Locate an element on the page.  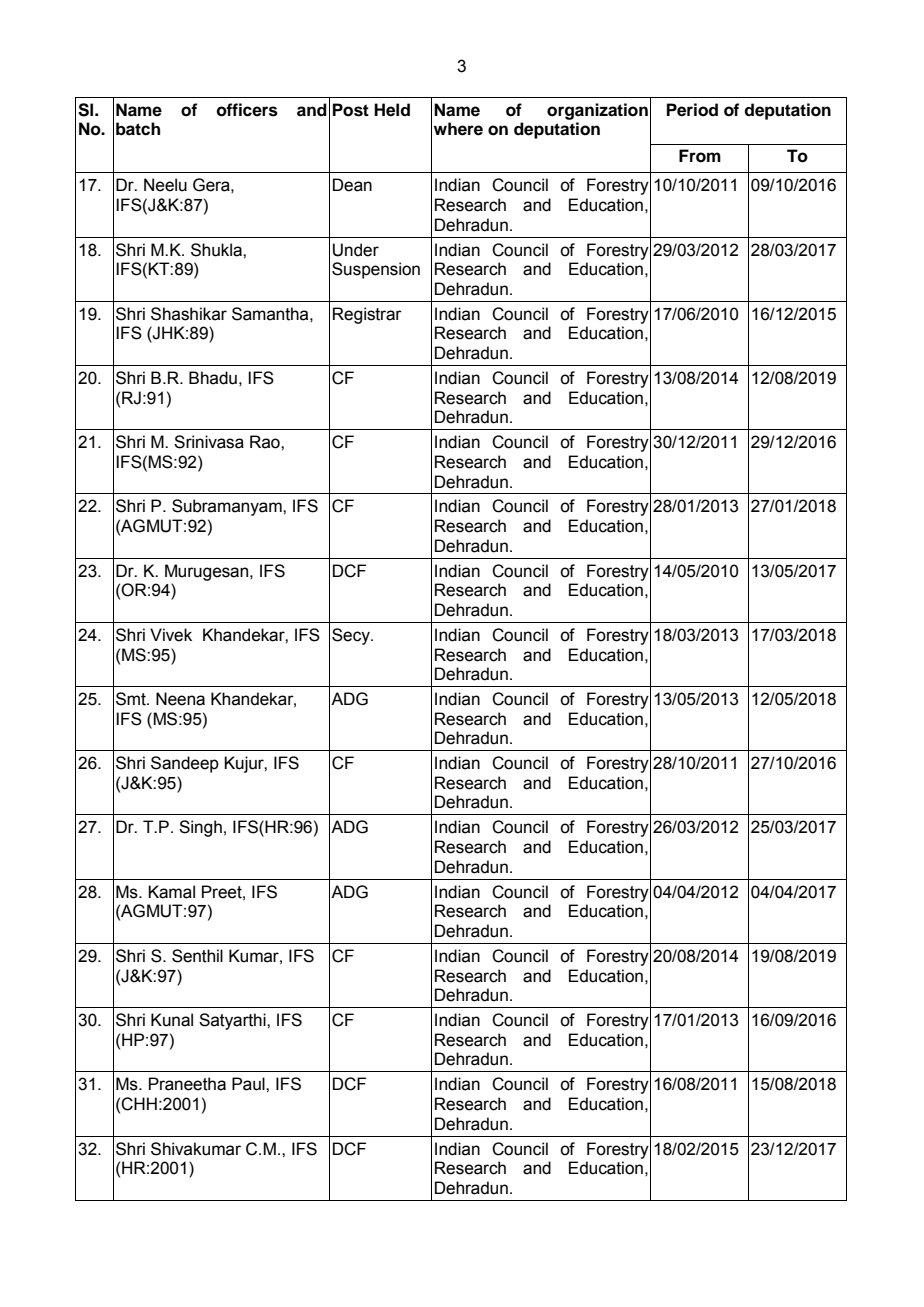
Singh is located at coordinates (200, 828).
